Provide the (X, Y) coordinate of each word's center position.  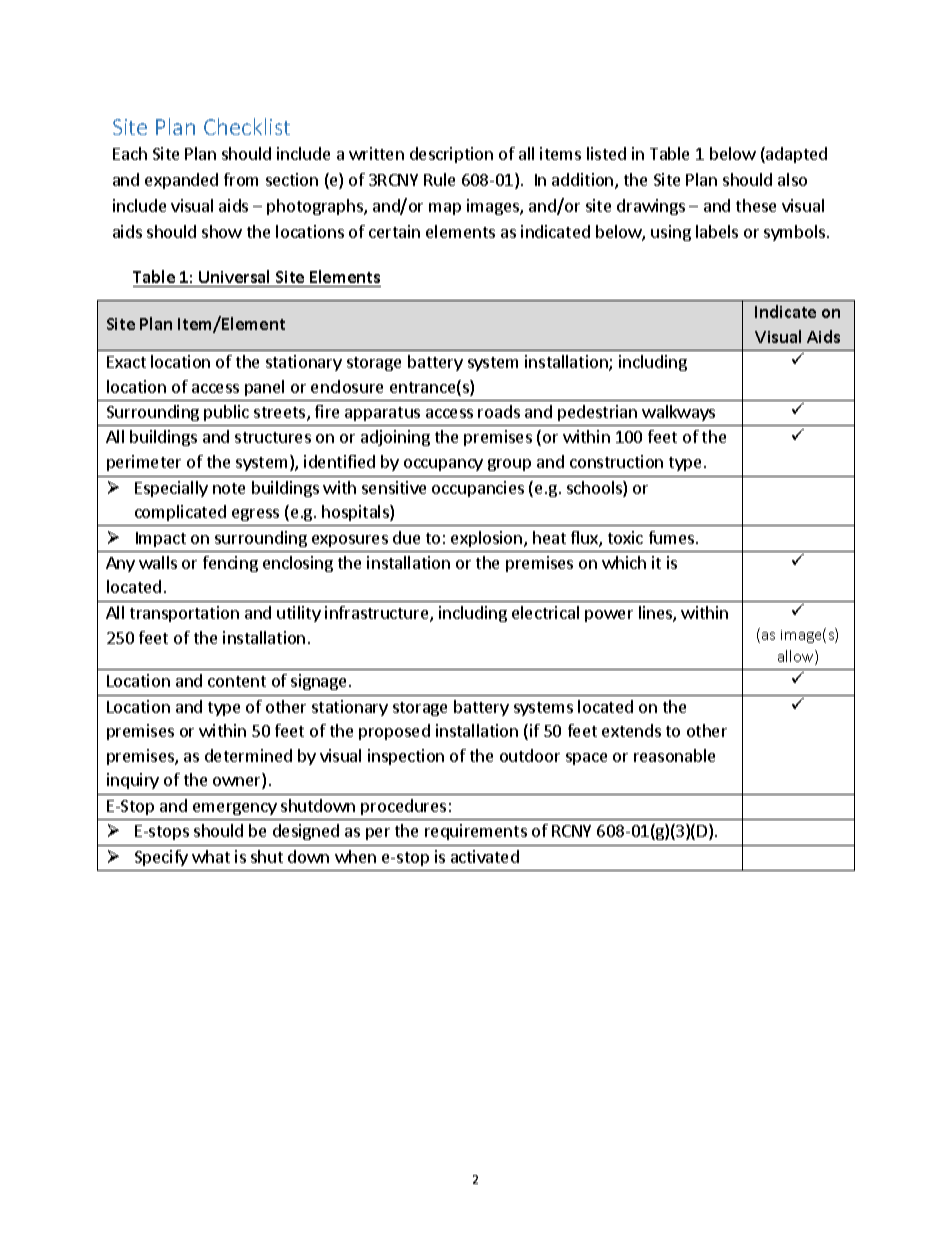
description (451, 155)
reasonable (674, 755)
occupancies (478, 489)
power (609, 616)
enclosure (347, 386)
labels (717, 231)
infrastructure (378, 614)
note (229, 488)
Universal (234, 276)
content (237, 681)
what (211, 856)
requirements (476, 832)
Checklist (247, 126)
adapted (795, 155)
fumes (673, 537)
